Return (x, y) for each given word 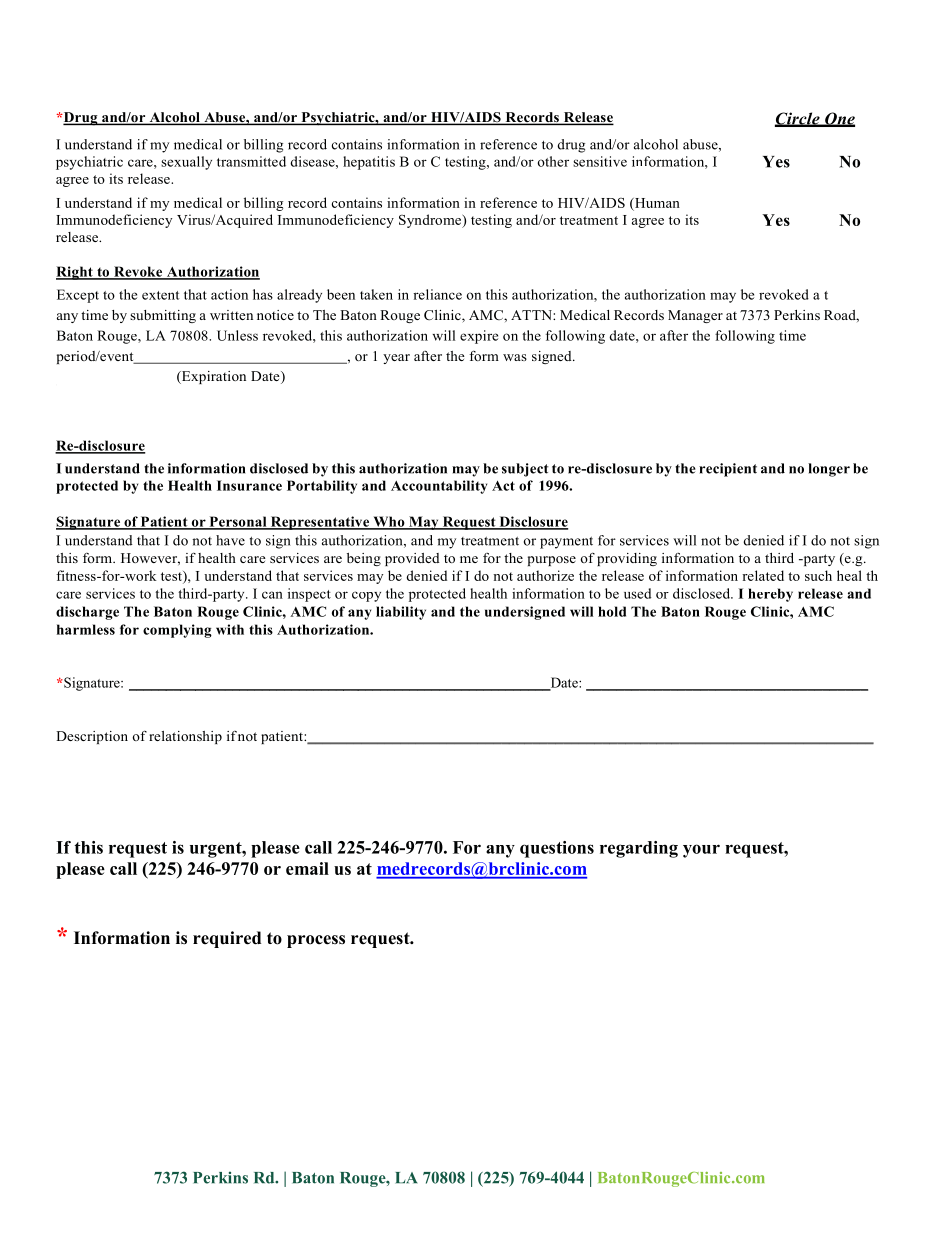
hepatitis (369, 163)
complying (177, 631)
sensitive (600, 161)
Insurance (249, 485)
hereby (770, 595)
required (227, 939)
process (316, 941)
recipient (728, 470)
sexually (186, 163)
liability (401, 613)
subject (525, 470)
